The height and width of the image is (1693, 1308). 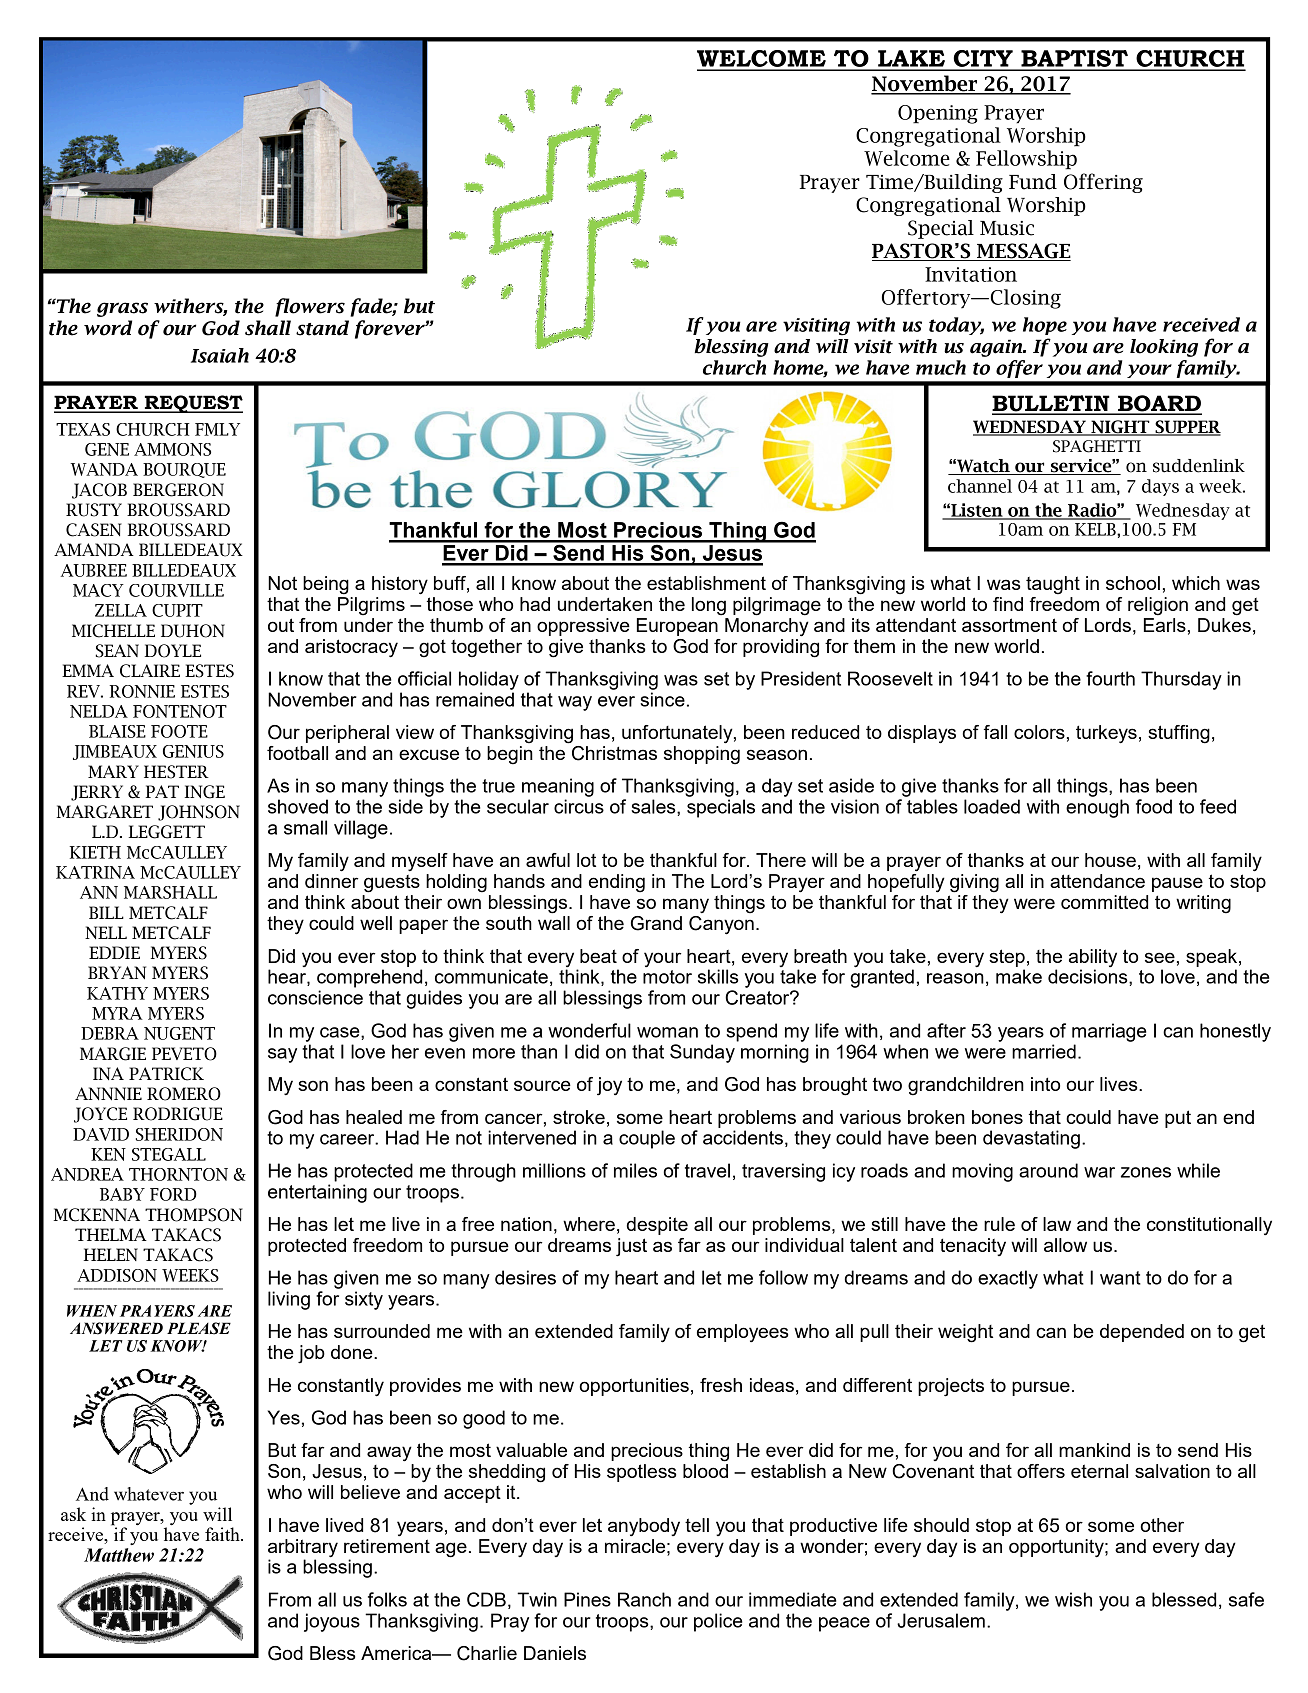 I want to click on DOYLE, so click(x=173, y=651).
